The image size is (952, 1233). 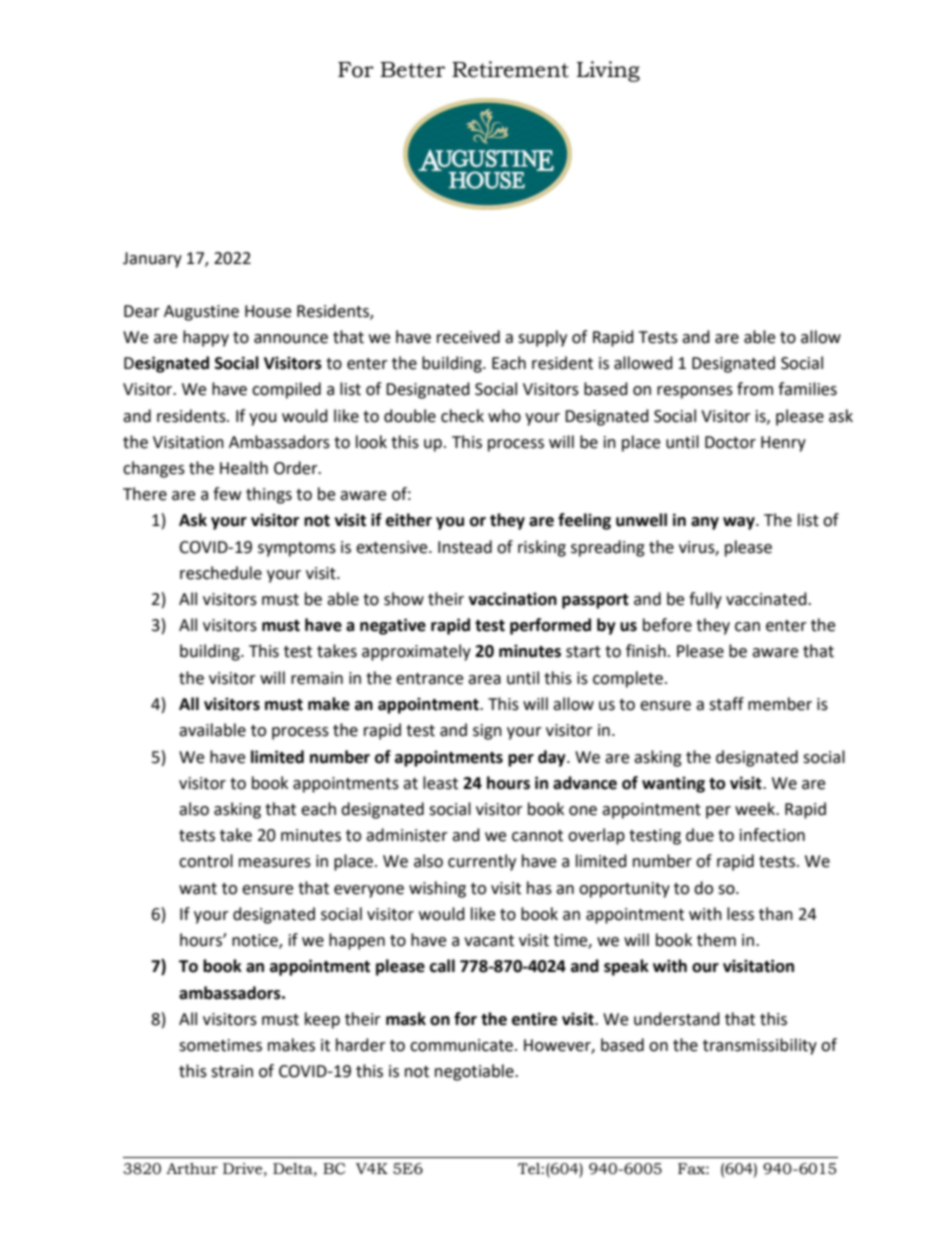 I want to click on communicate, so click(x=461, y=1045).
